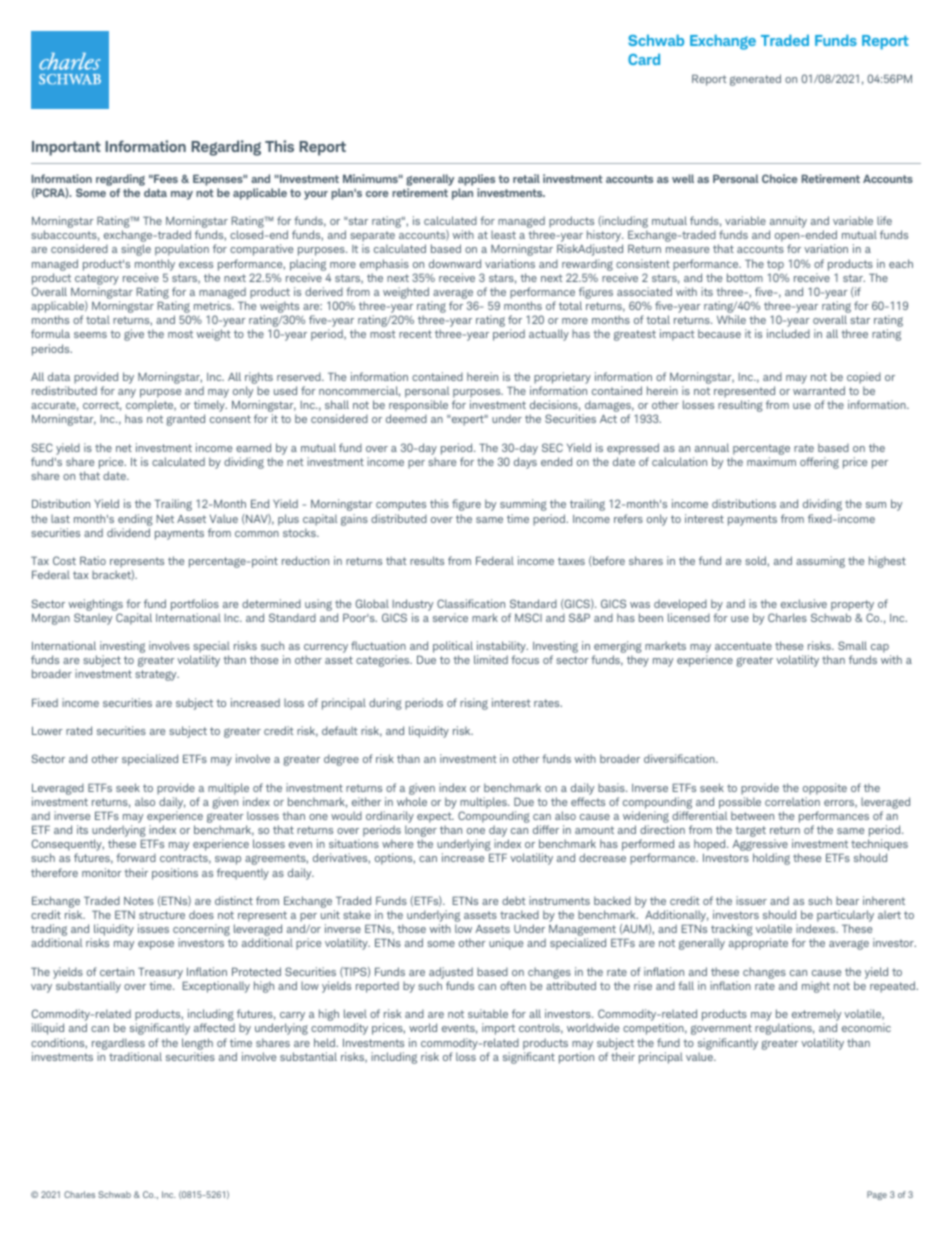 The image size is (952, 1233). I want to click on appropriate, so click(758, 944).
